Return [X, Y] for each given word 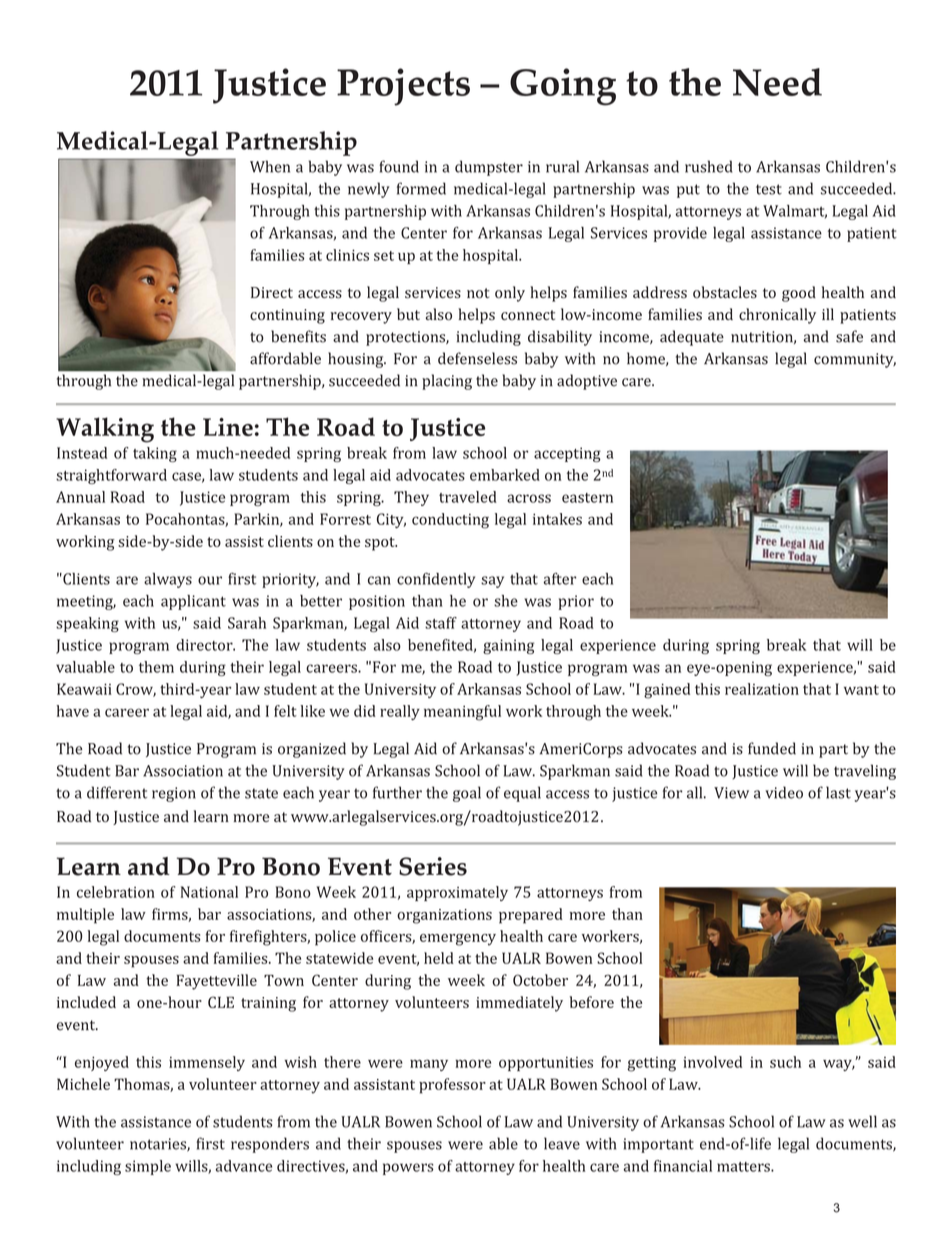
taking [155, 454]
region [174, 794]
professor [452, 1086]
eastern [587, 498]
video [784, 792]
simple [148, 1167]
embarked [505, 475]
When [270, 166]
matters [744, 1167]
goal [467, 794]
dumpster [489, 168]
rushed [708, 166]
